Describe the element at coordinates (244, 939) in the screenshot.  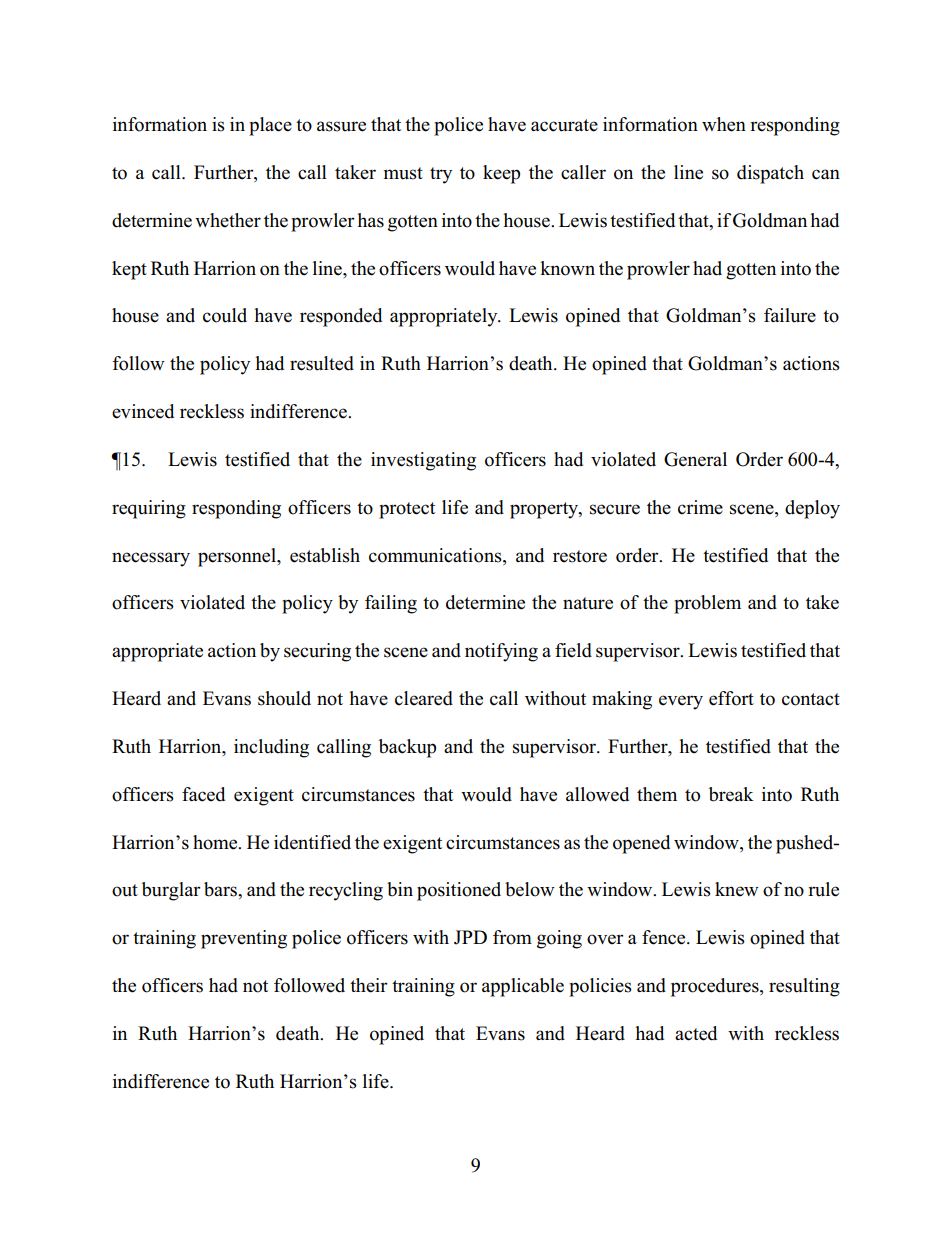
I see `preventing` at that location.
